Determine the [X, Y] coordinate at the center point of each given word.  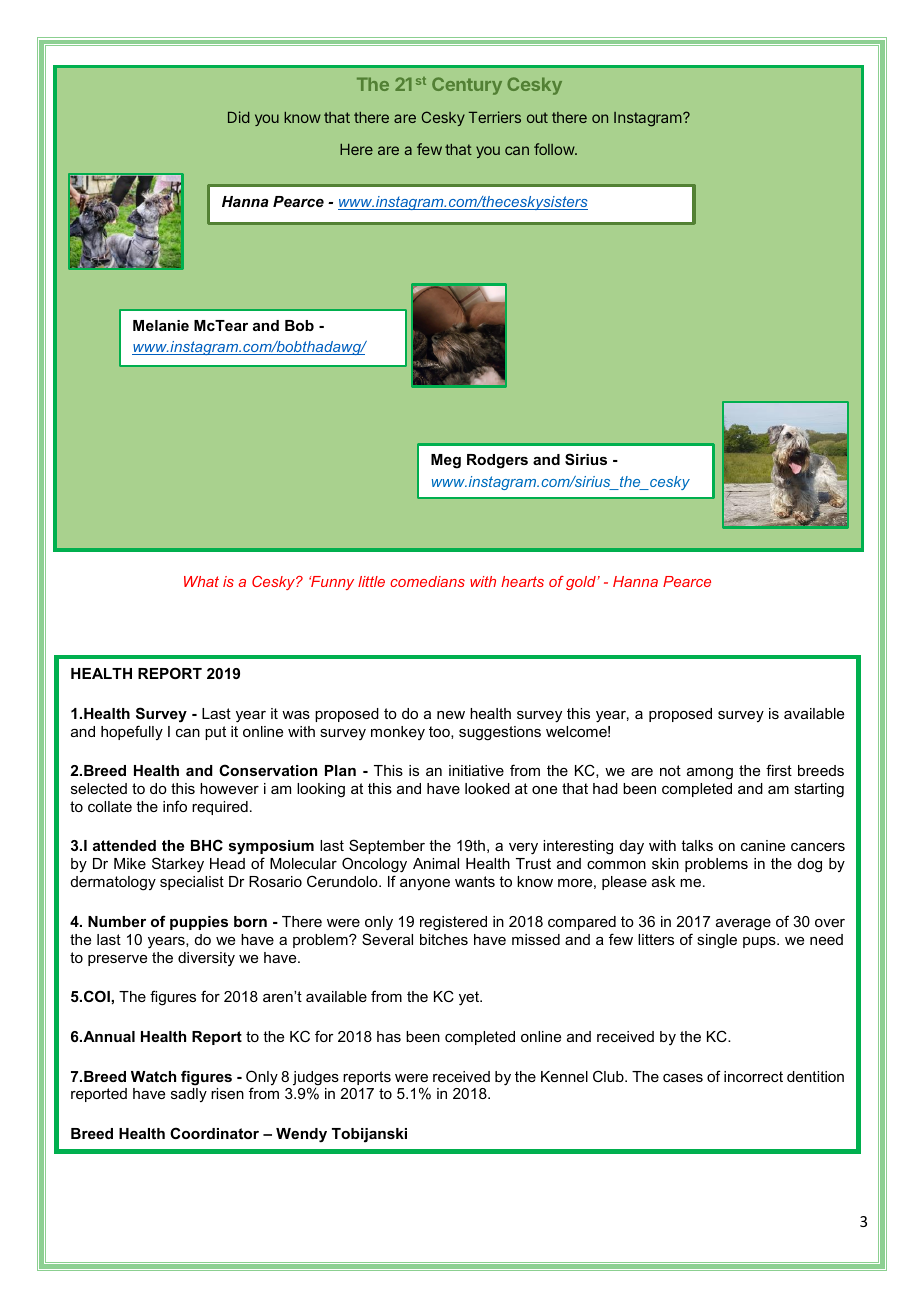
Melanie [161, 325]
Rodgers [497, 461]
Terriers [495, 117]
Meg [446, 461]
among [710, 774]
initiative [476, 770]
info [175, 806]
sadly [189, 1095]
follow [555, 149]
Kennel [564, 1076]
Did [239, 117]
